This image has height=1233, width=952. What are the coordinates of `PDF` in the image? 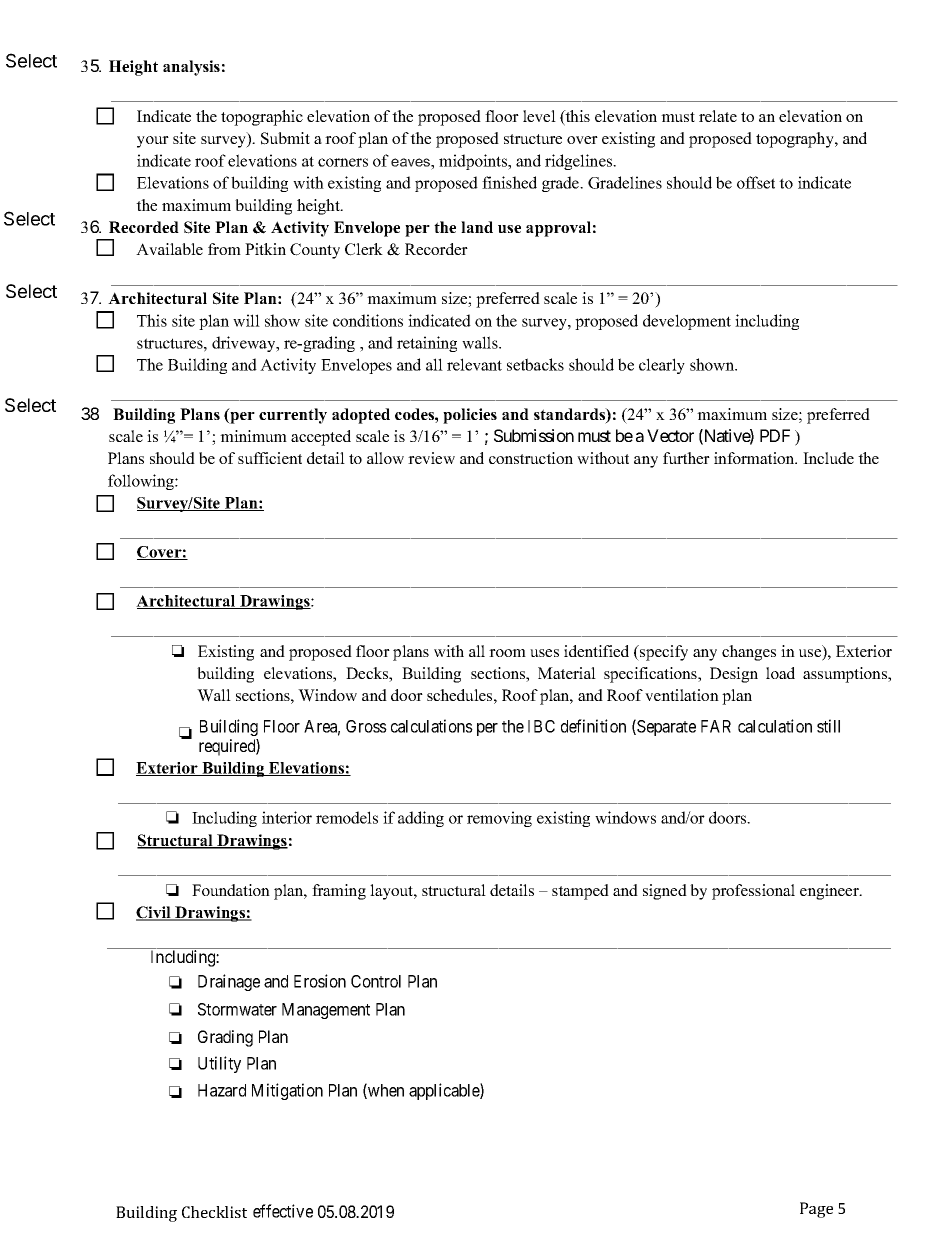 It's located at (775, 435).
